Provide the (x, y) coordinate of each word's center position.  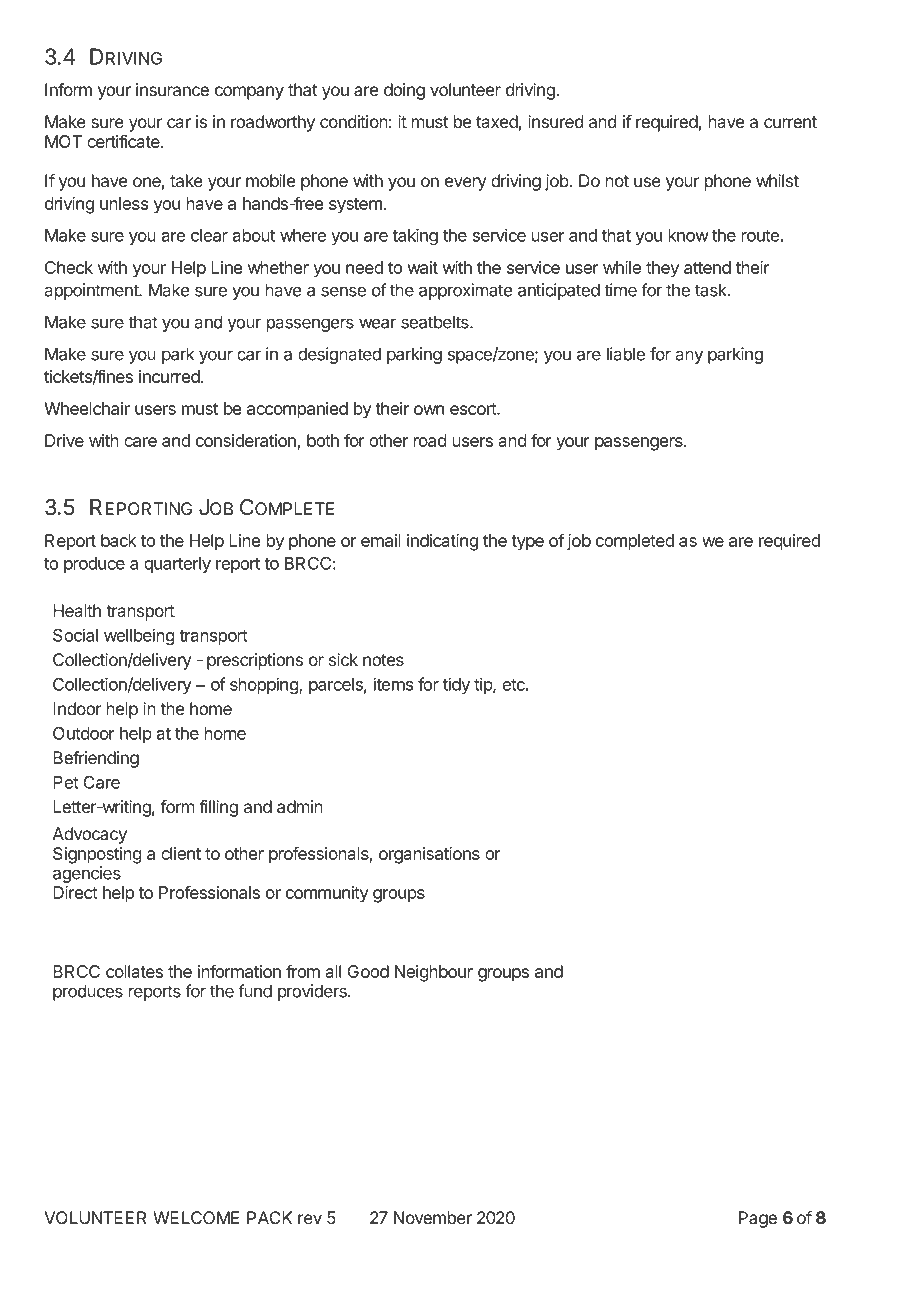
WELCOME (196, 1217)
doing (404, 91)
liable (626, 354)
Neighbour (434, 973)
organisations (429, 855)
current (790, 122)
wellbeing (139, 636)
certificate (124, 141)
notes (383, 660)
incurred (170, 376)
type (527, 543)
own (429, 410)
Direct (75, 892)
